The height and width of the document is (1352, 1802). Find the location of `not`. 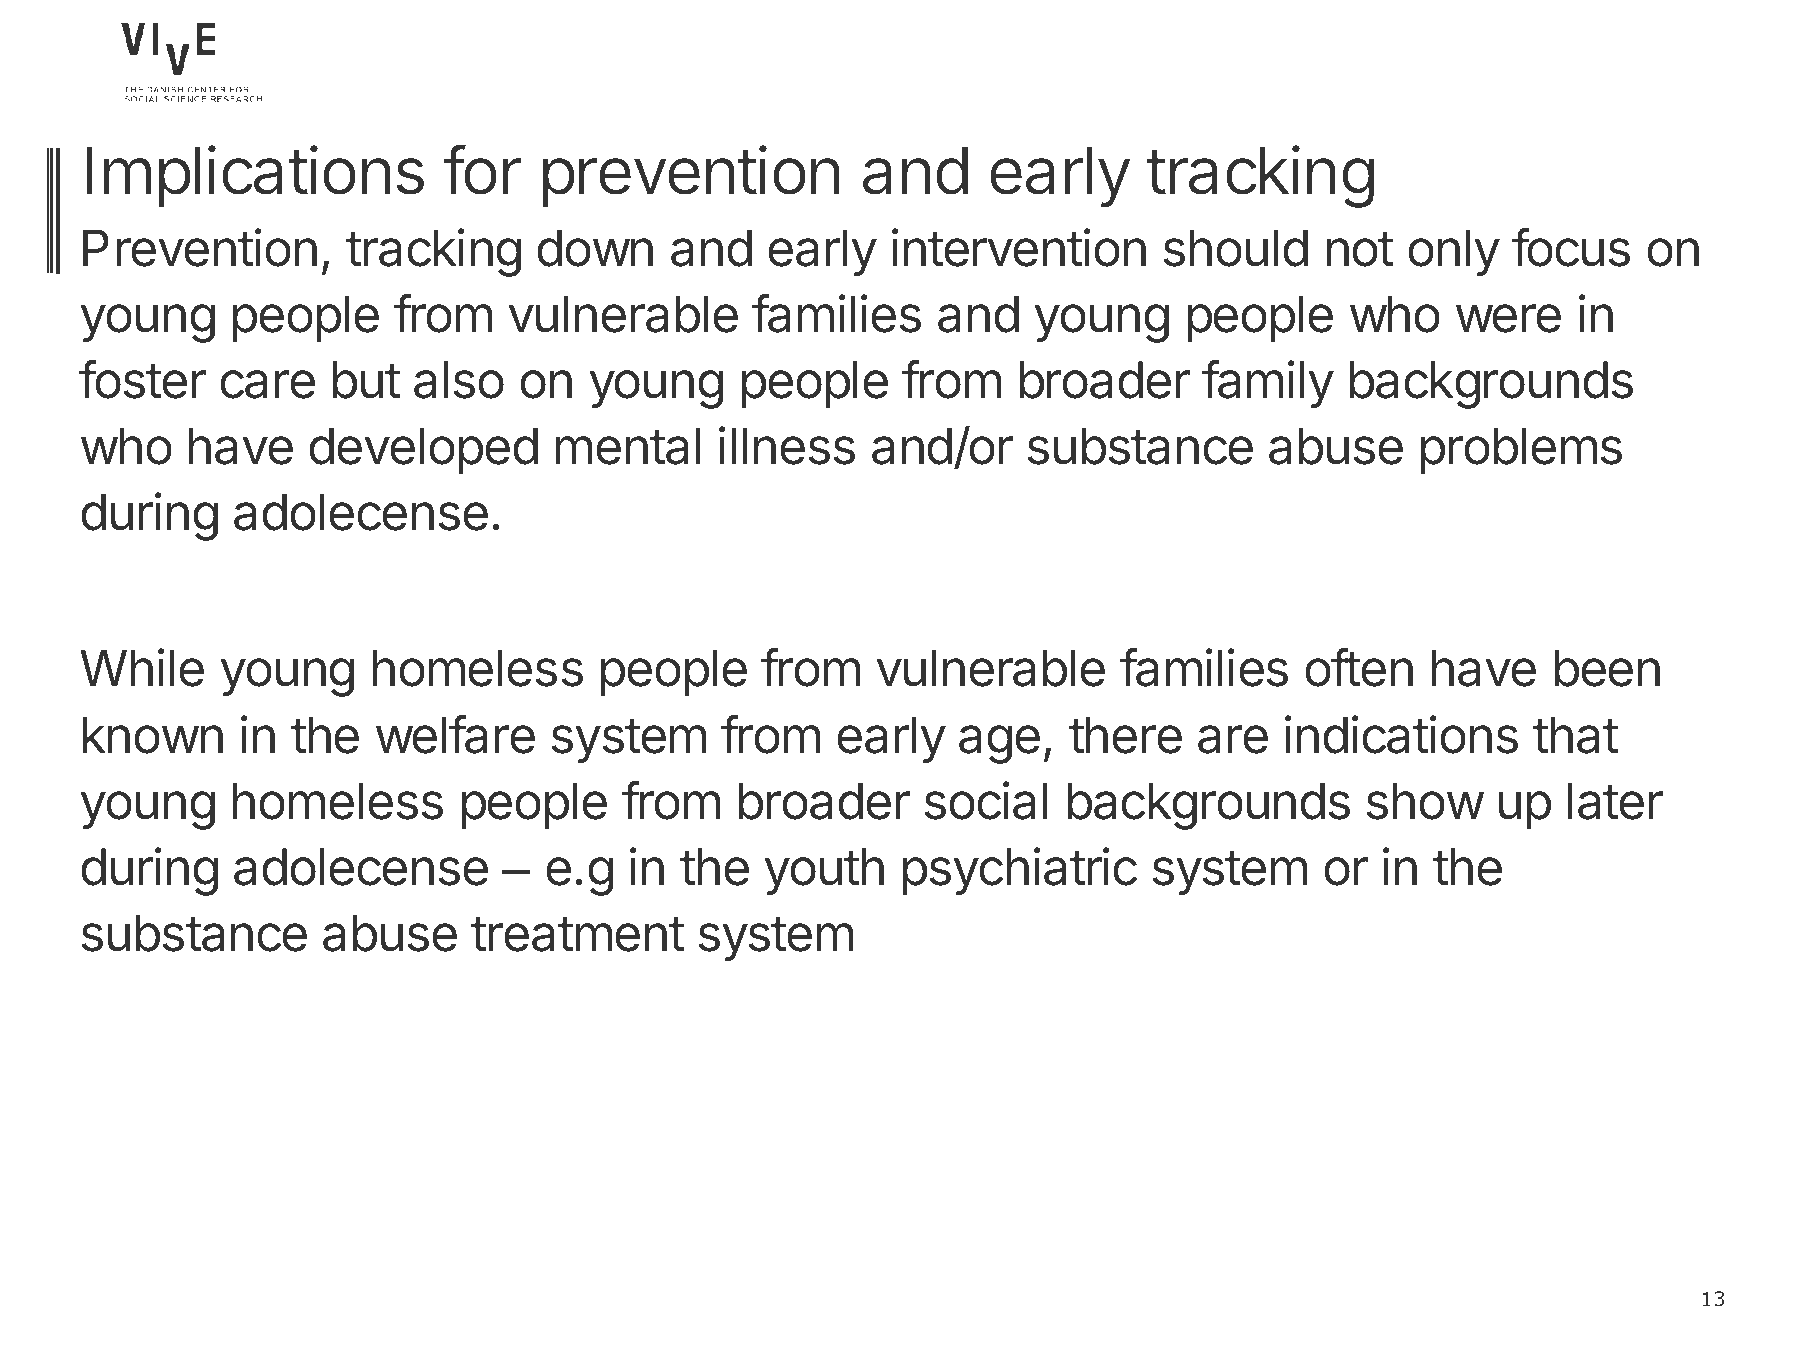

not is located at coordinates (1360, 249).
